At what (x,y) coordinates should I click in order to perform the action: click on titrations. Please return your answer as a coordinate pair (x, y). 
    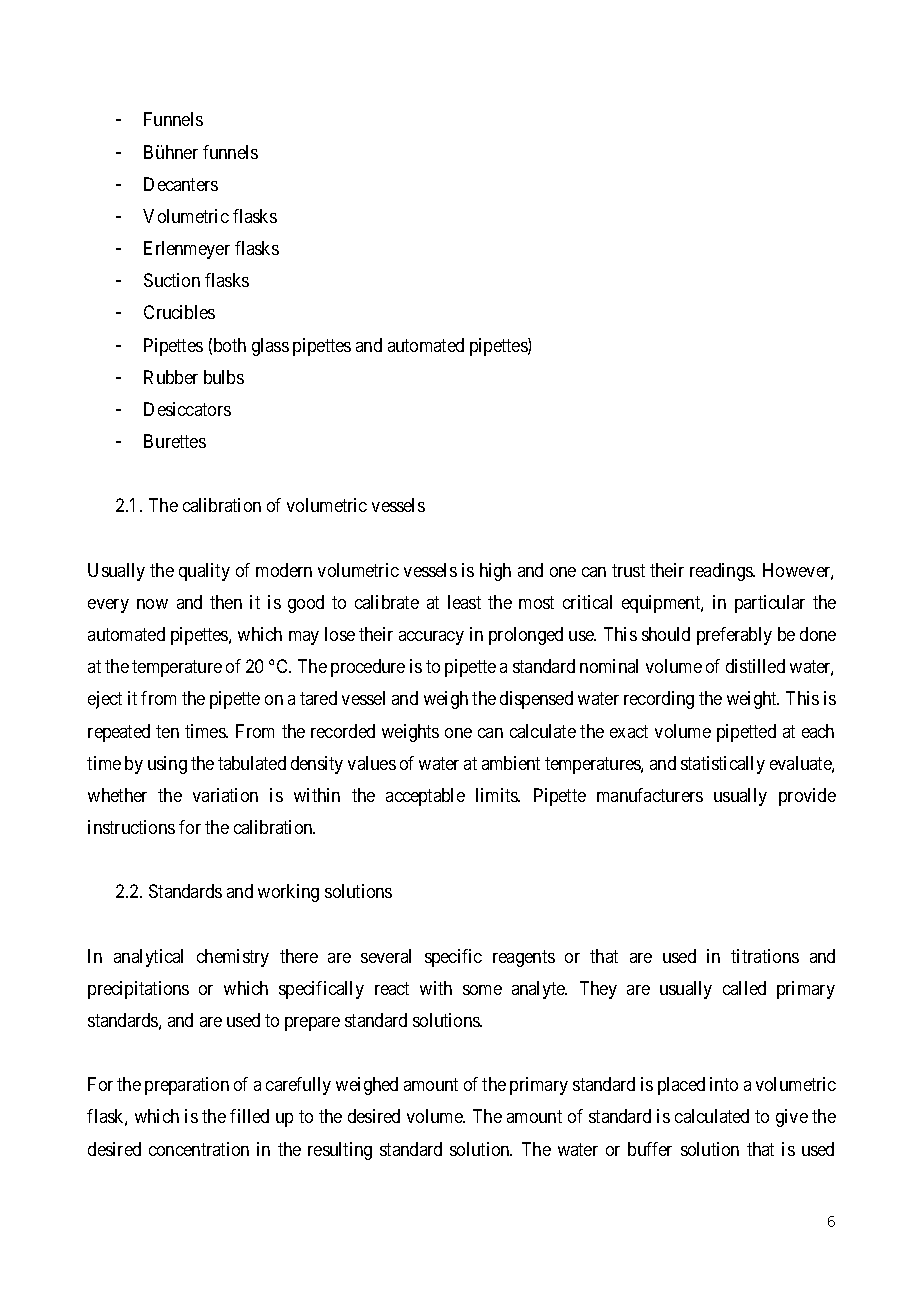
    Looking at the image, I should click on (765, 956).
